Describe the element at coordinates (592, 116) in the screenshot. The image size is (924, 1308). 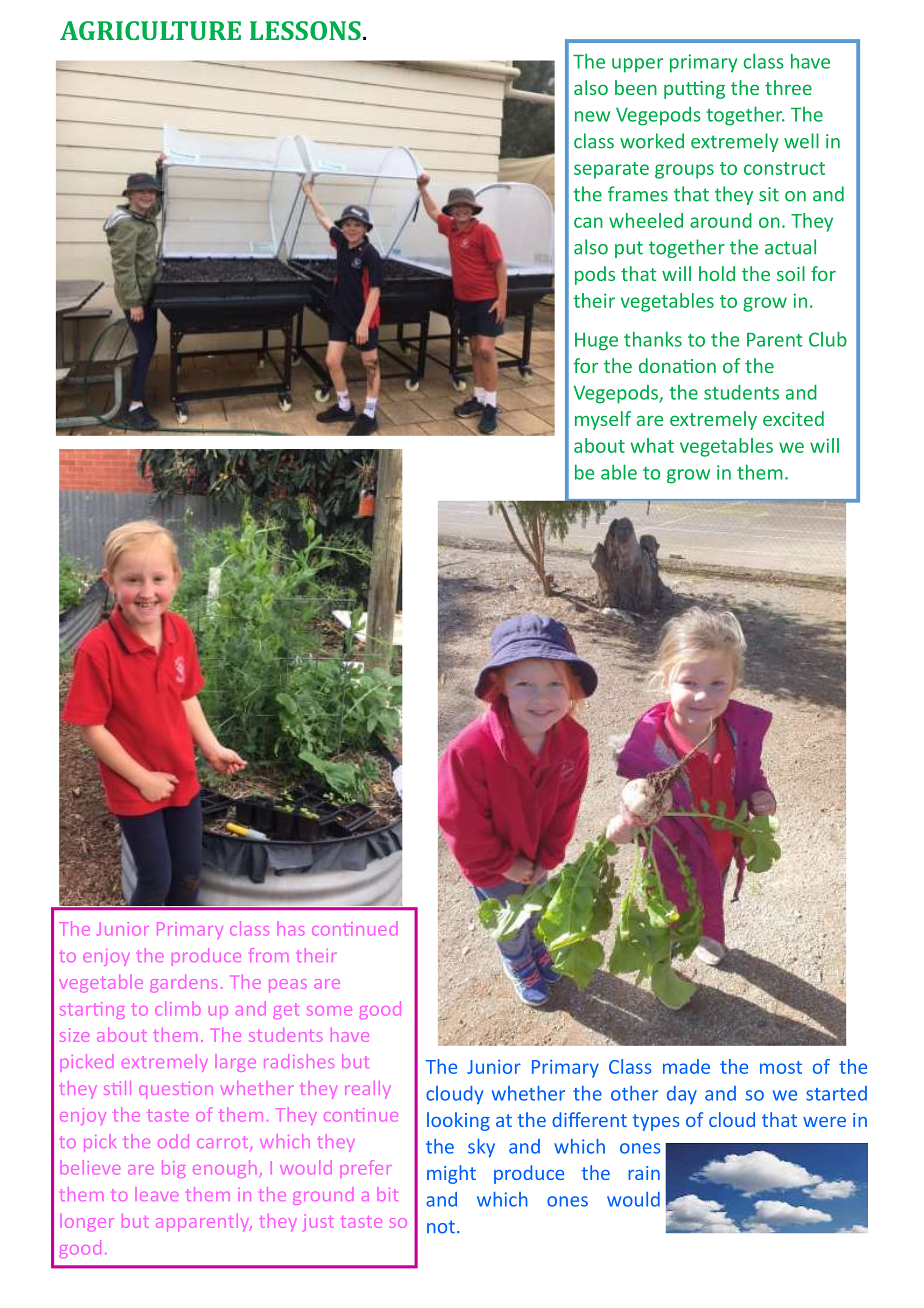
I see `new` at that location.
